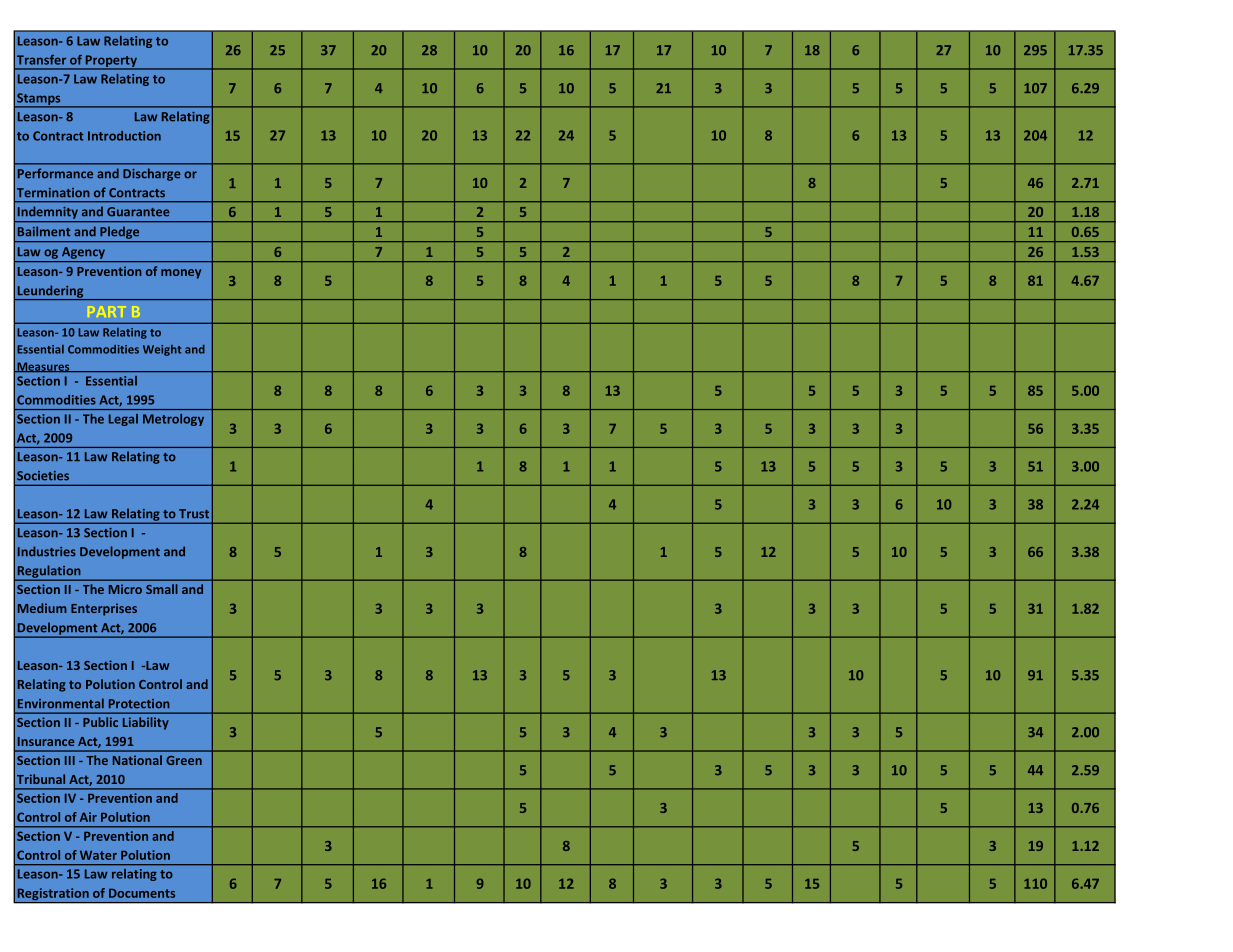 The height and width of the image is (952, 1233). Describe the element at coordinates (42, 608) in the image. I see `Medium` at that location.
